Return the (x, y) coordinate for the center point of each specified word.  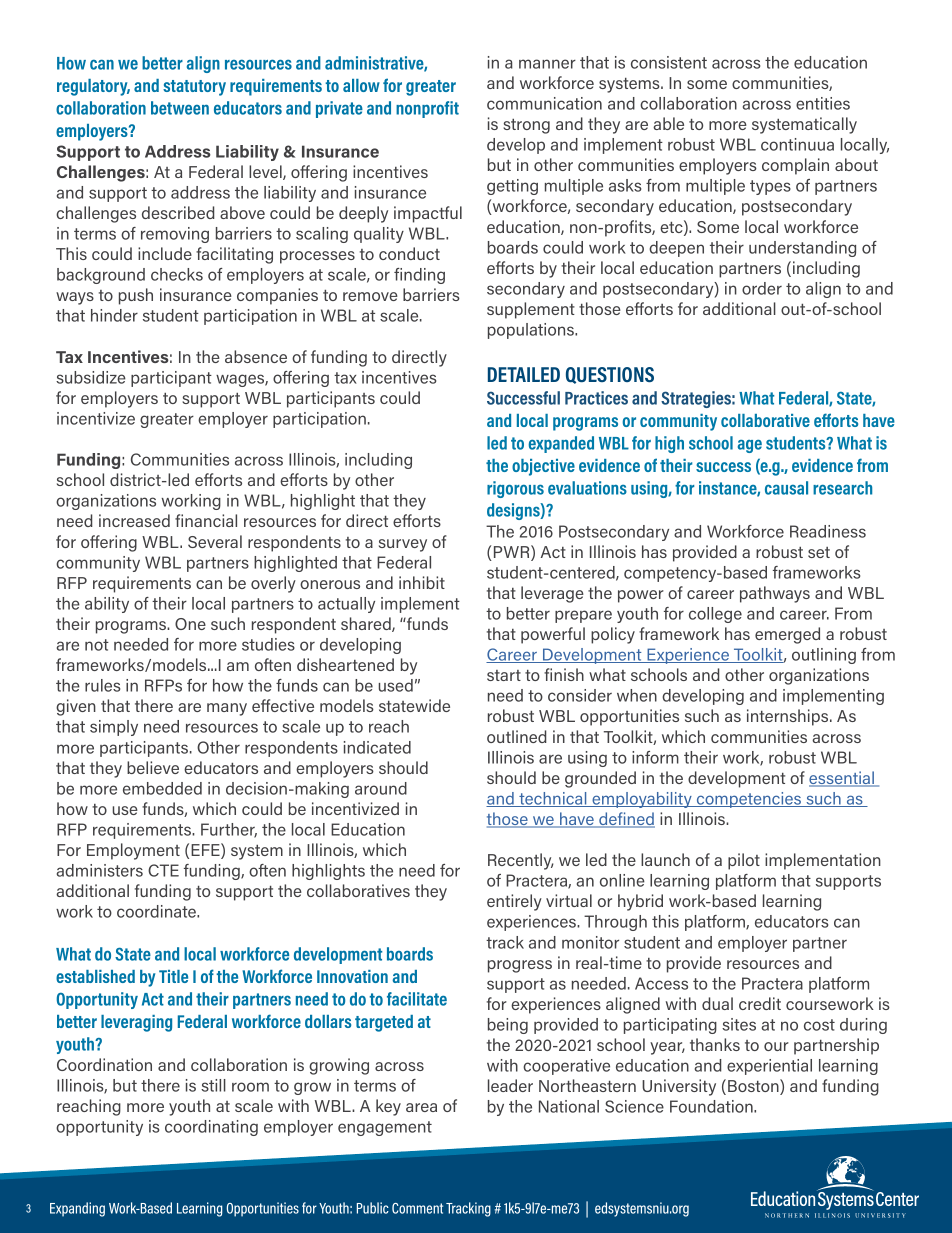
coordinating (211, 1128)
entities (823, 103)
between (180, 108)
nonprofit (427, 109)
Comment (417, 1208)
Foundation (712, 1106)
